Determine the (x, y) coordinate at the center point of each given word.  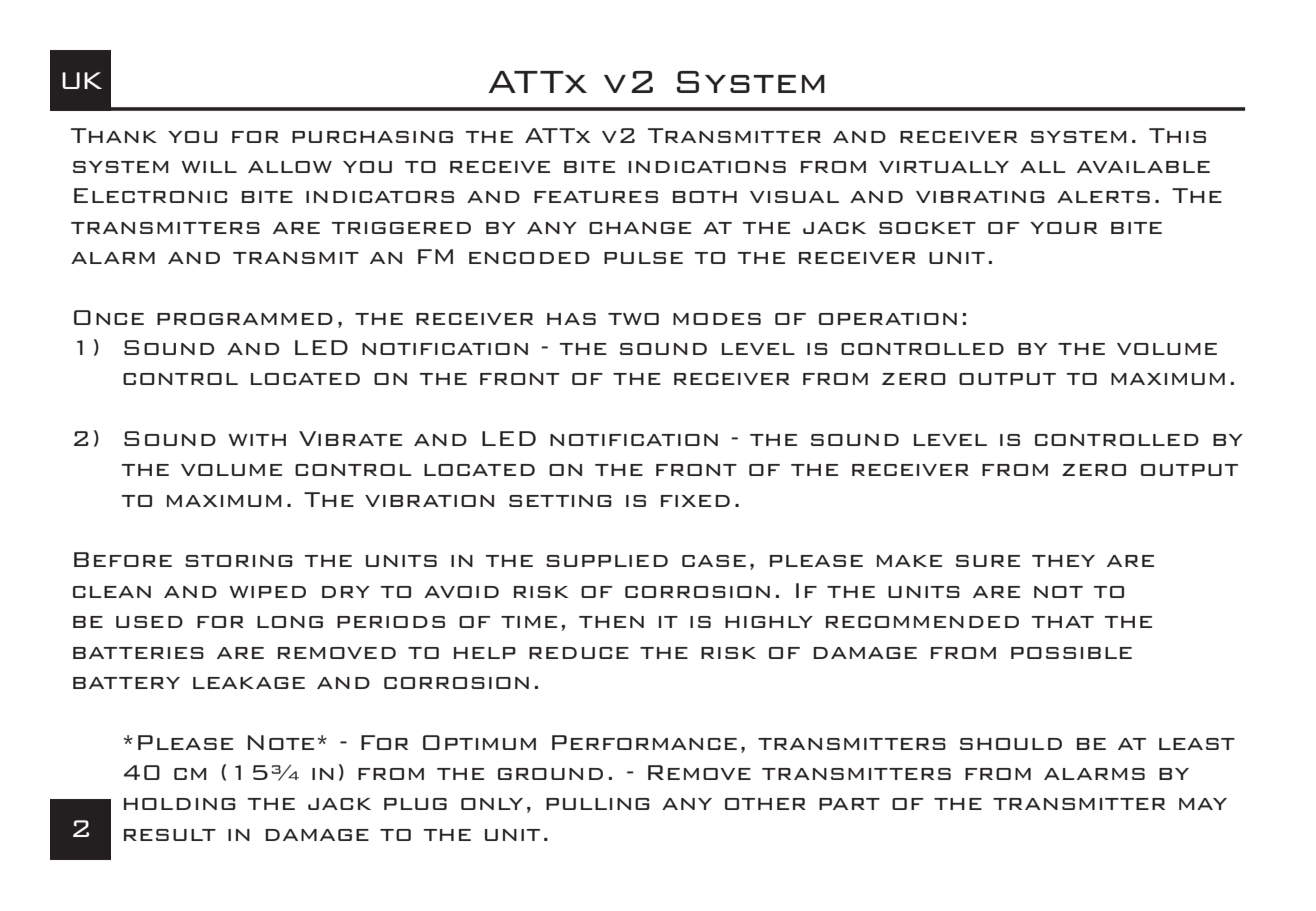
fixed (695, 501)
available (1143, 167)
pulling (598, 804)
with (257, 440)
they (1063, 561)
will (209, 167)
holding (180, 804)
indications (707, 167)
